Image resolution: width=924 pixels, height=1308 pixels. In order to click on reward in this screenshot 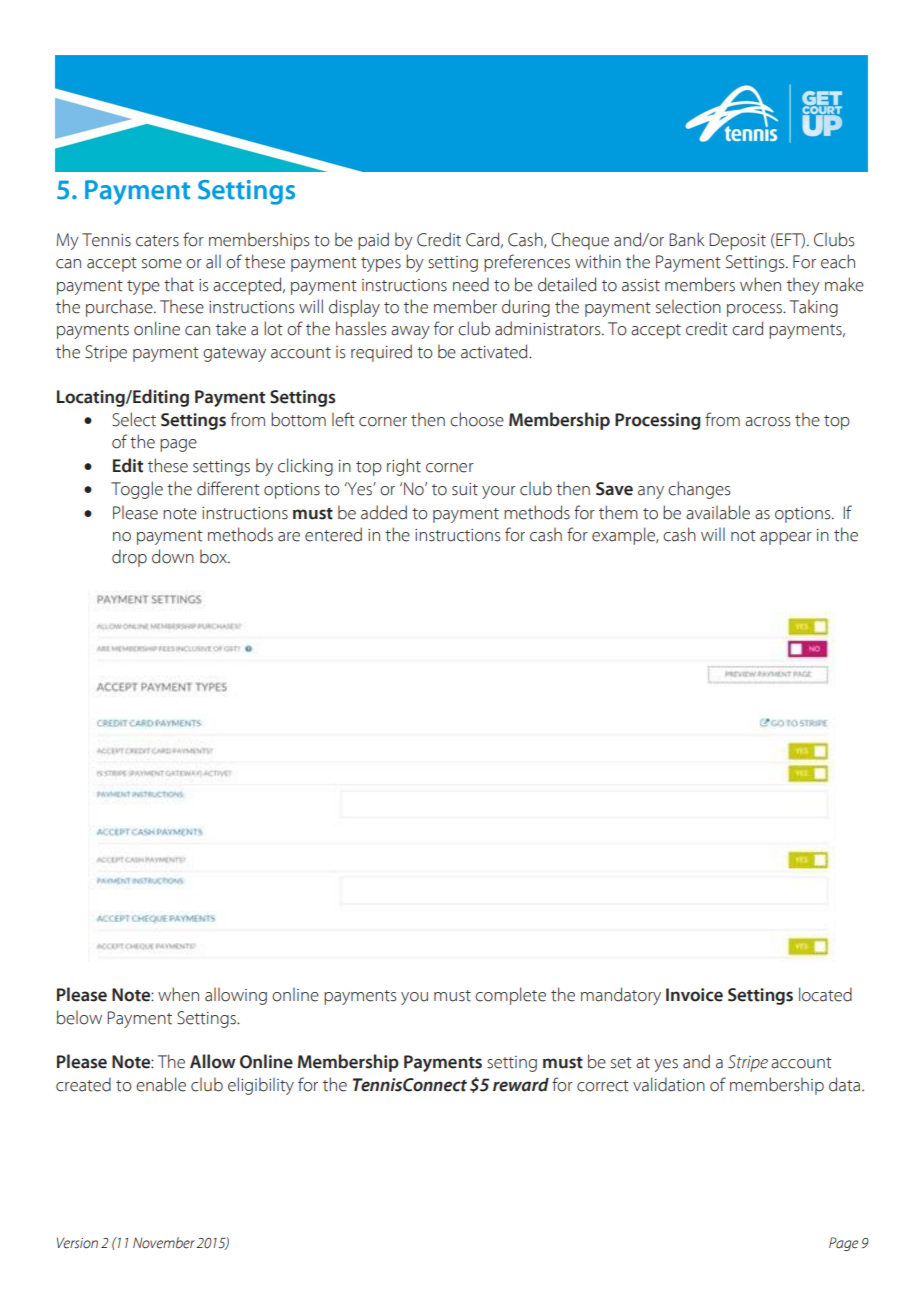, I will do `click(521, 1085)`.
